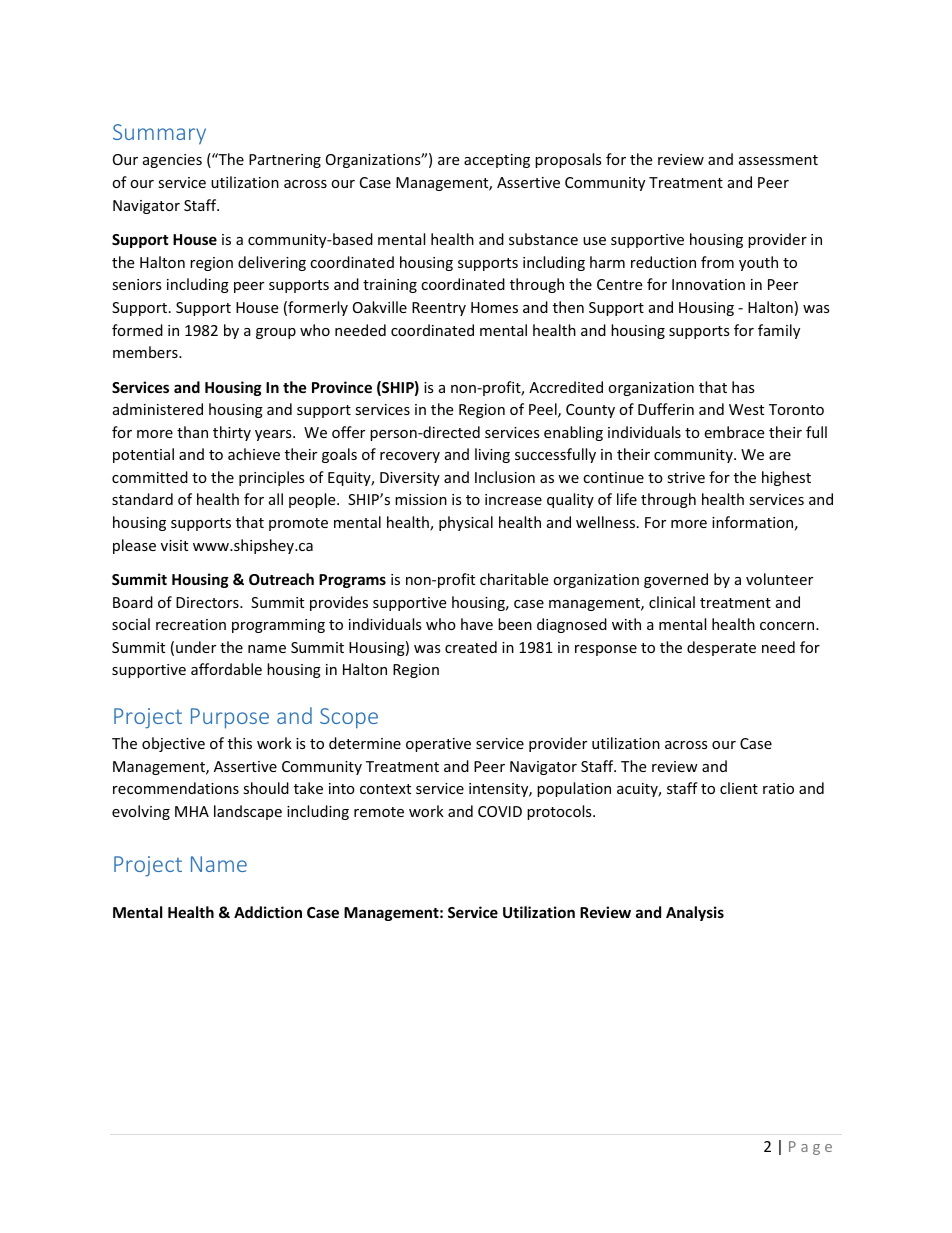 This document has height=1233, width=952. Describe the element at coordinates (240, 743) in the document. I see `this` at that location.
